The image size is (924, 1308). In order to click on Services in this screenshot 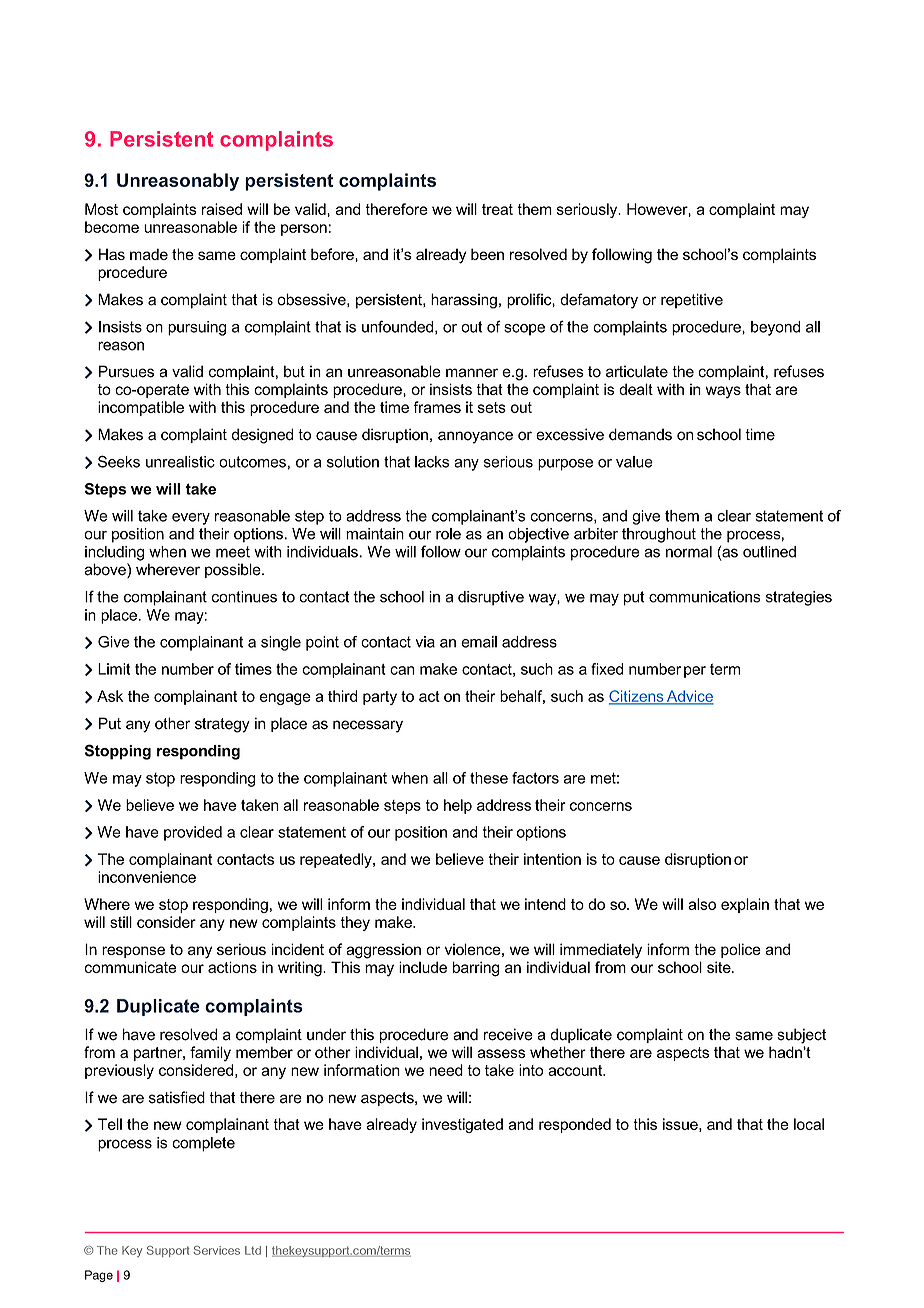, I will do `click(216, 1250)`.
